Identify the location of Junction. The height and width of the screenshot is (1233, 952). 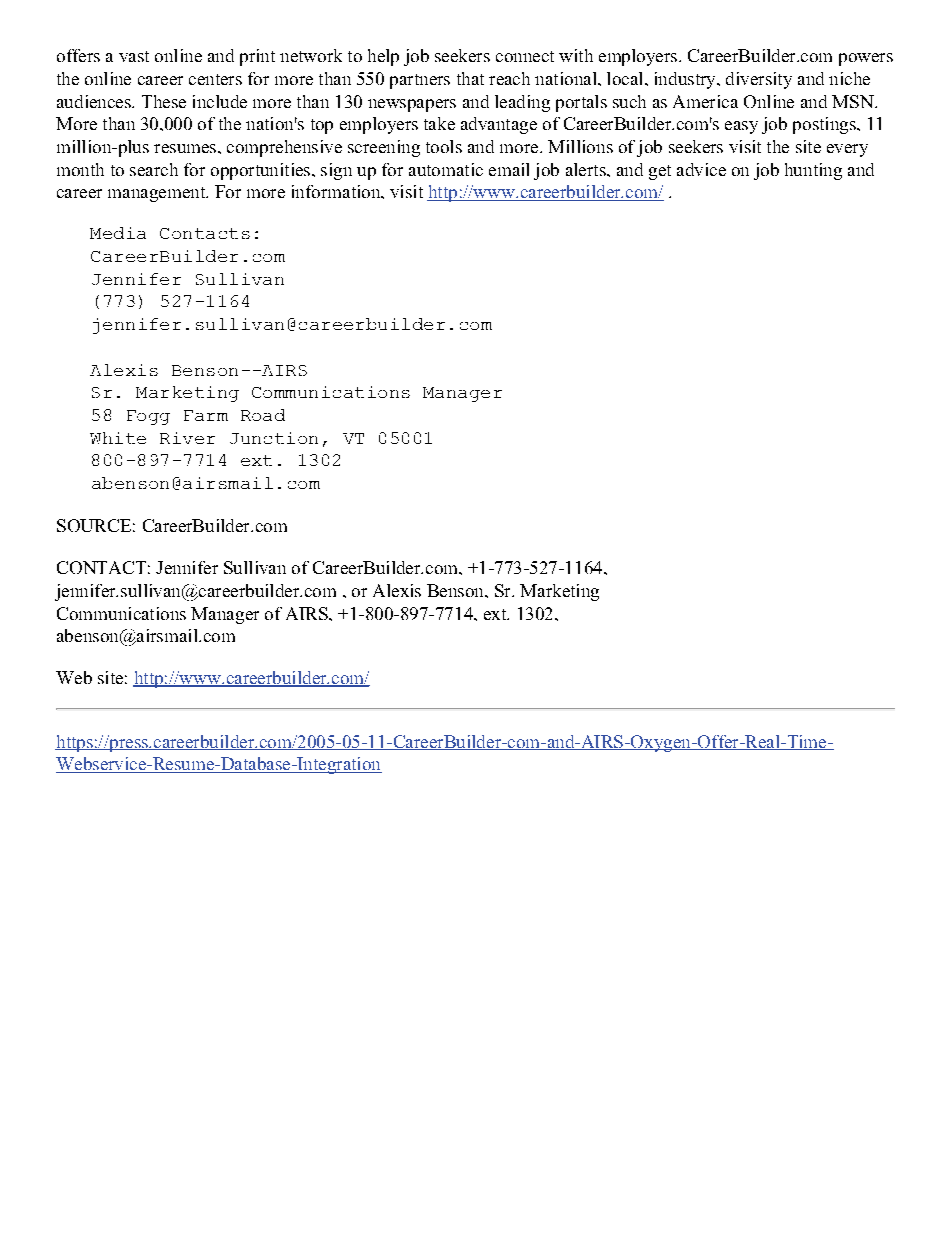
(274, 438).
